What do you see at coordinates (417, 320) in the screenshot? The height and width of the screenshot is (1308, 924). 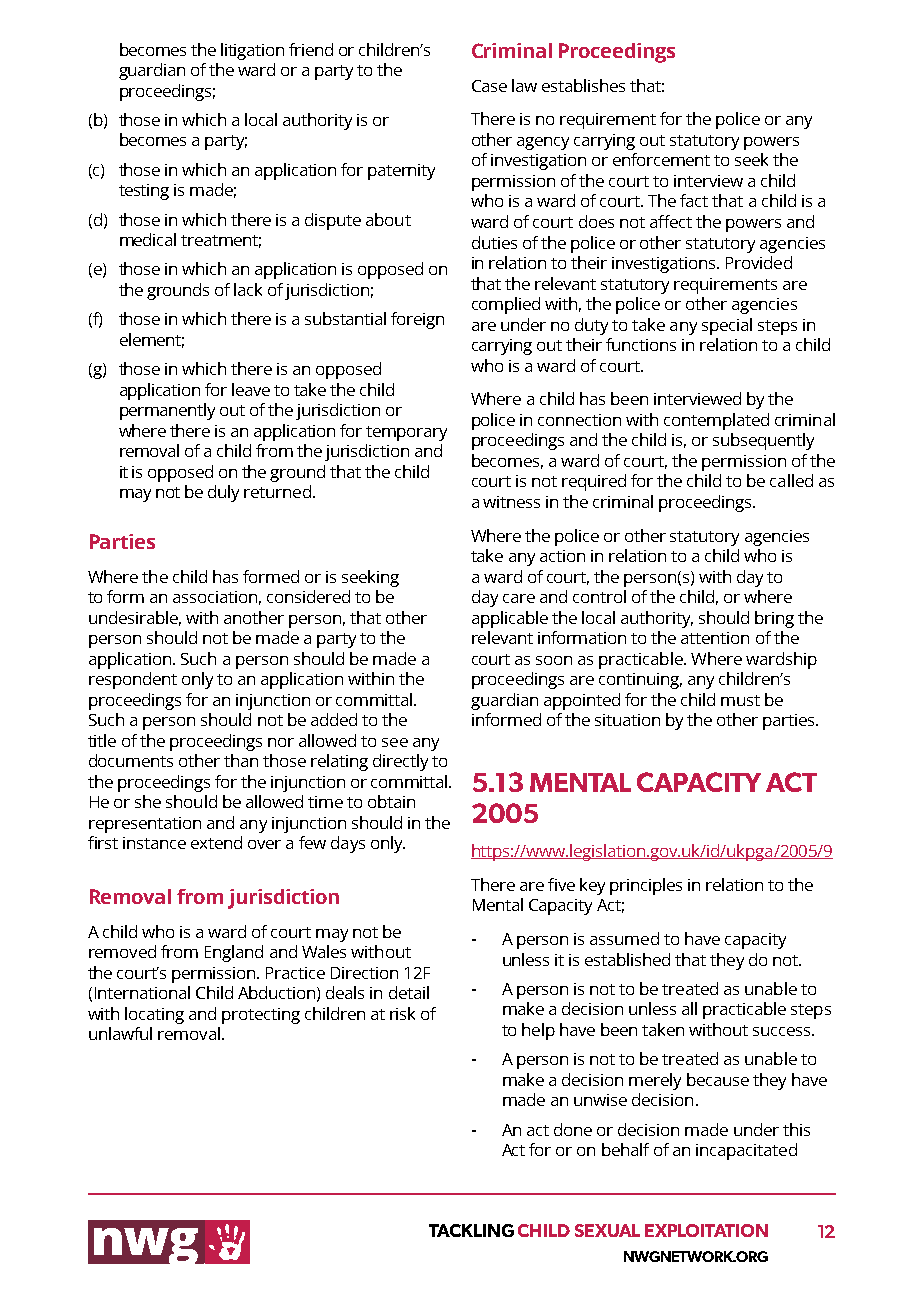 I see `foreign` at bounding box center [417, 320].
